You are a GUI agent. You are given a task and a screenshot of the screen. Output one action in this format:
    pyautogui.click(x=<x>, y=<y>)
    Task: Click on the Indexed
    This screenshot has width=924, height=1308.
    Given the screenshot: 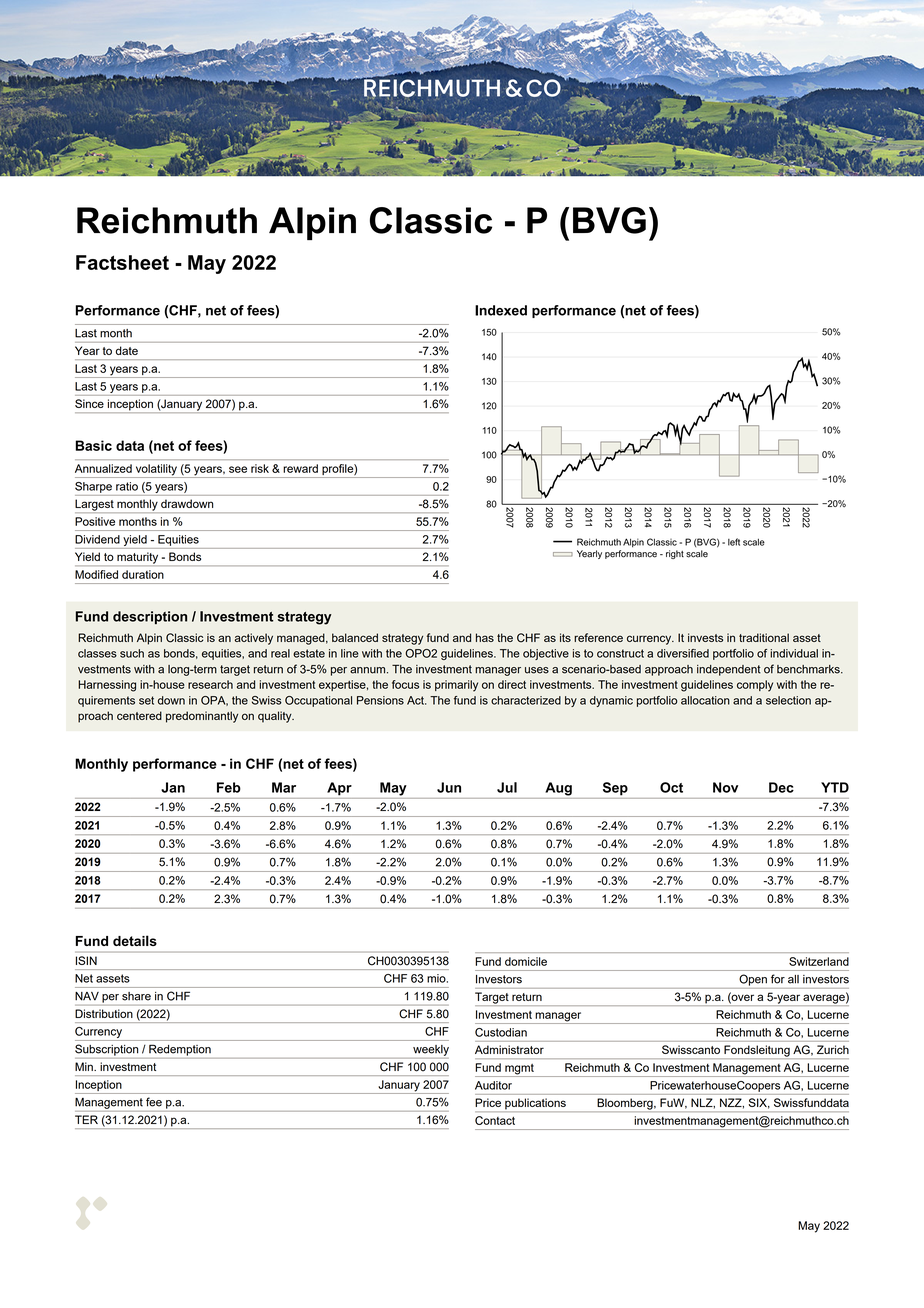 What is the action you would take?
    pyautogui.click(x=501, y=310)
